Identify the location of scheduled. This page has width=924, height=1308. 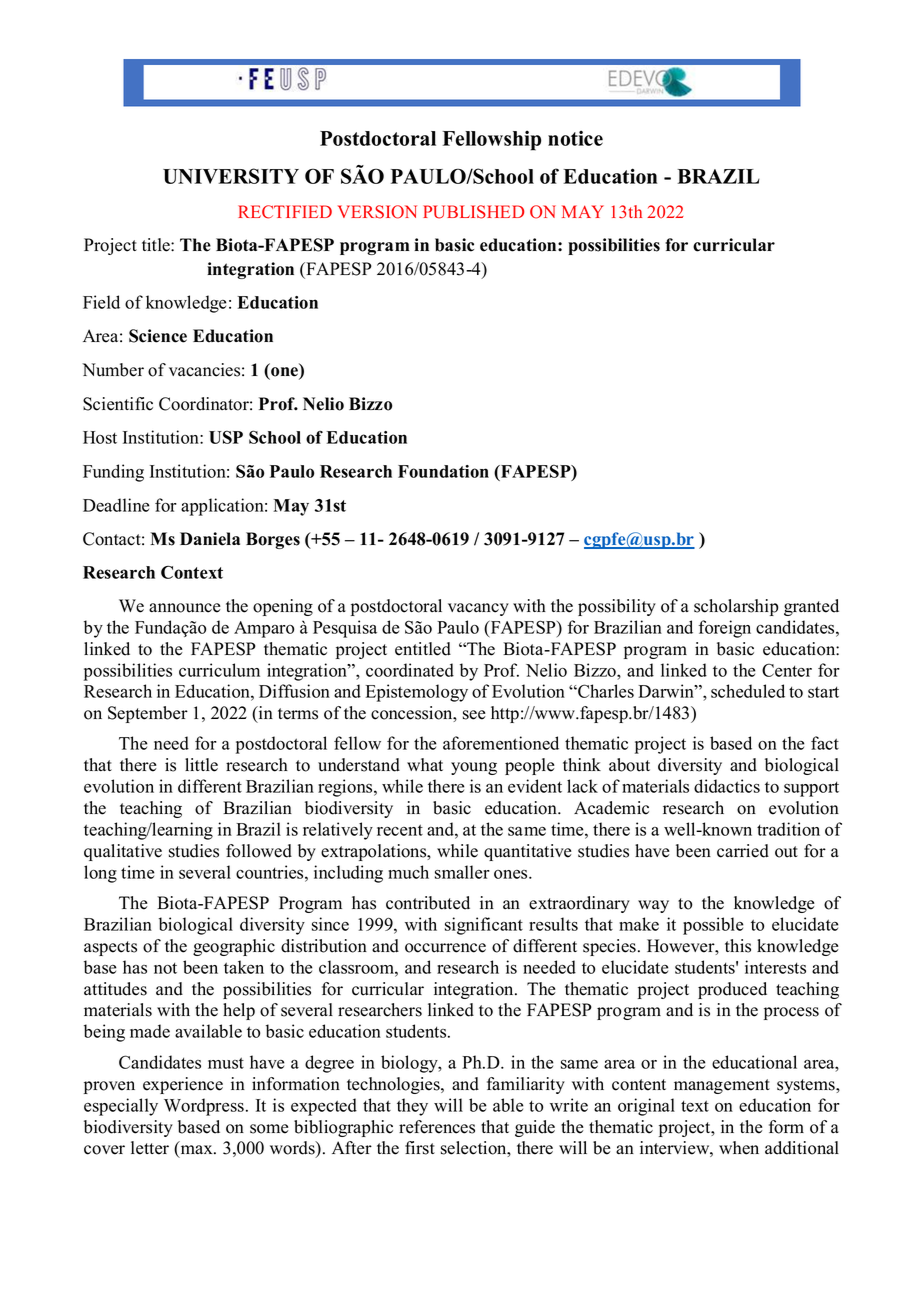
(748, 691).
